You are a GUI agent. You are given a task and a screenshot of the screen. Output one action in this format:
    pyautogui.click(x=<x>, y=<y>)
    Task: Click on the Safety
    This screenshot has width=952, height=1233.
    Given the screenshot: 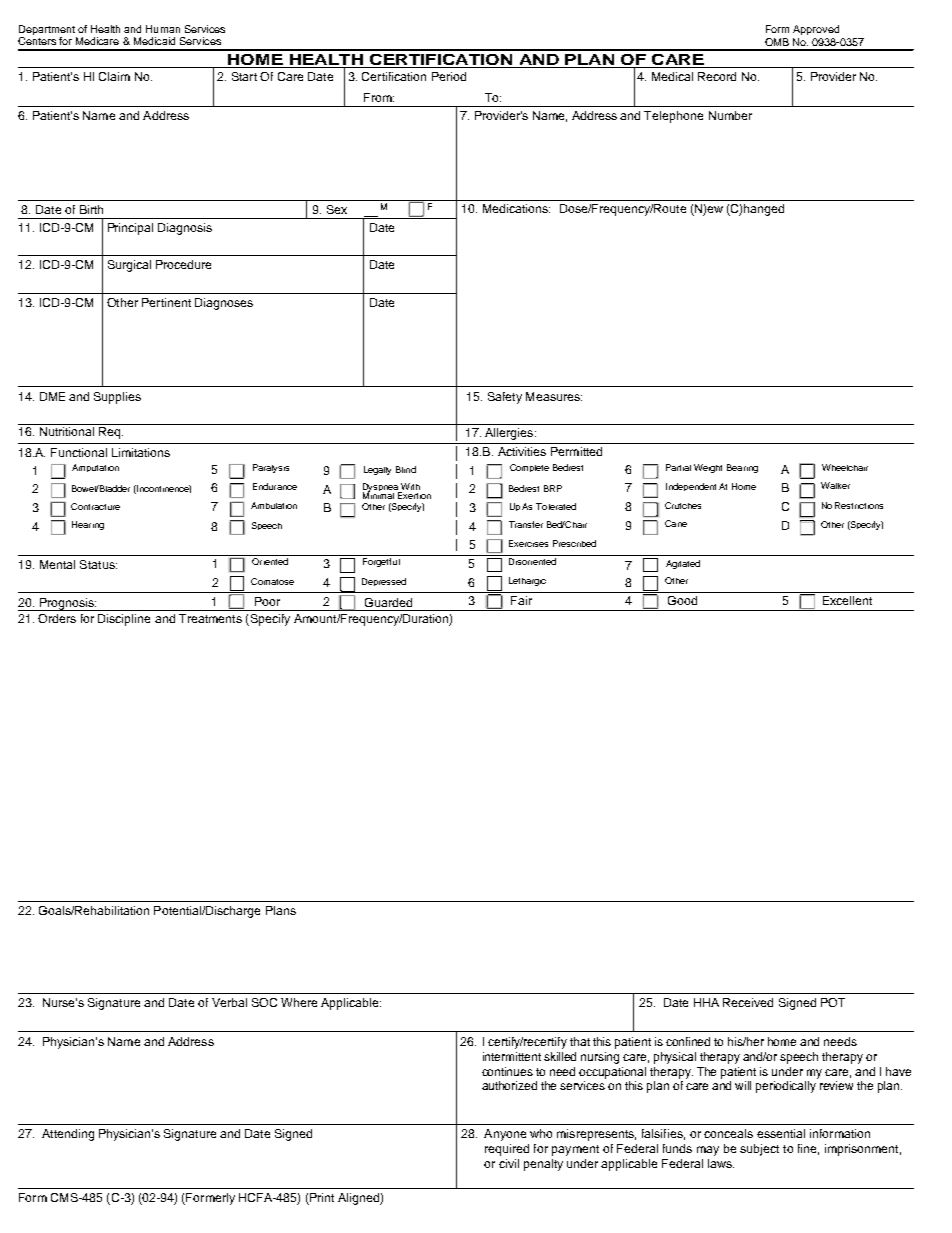 What is the action you would take?
    pyautogui.click(x=505, y=398)
